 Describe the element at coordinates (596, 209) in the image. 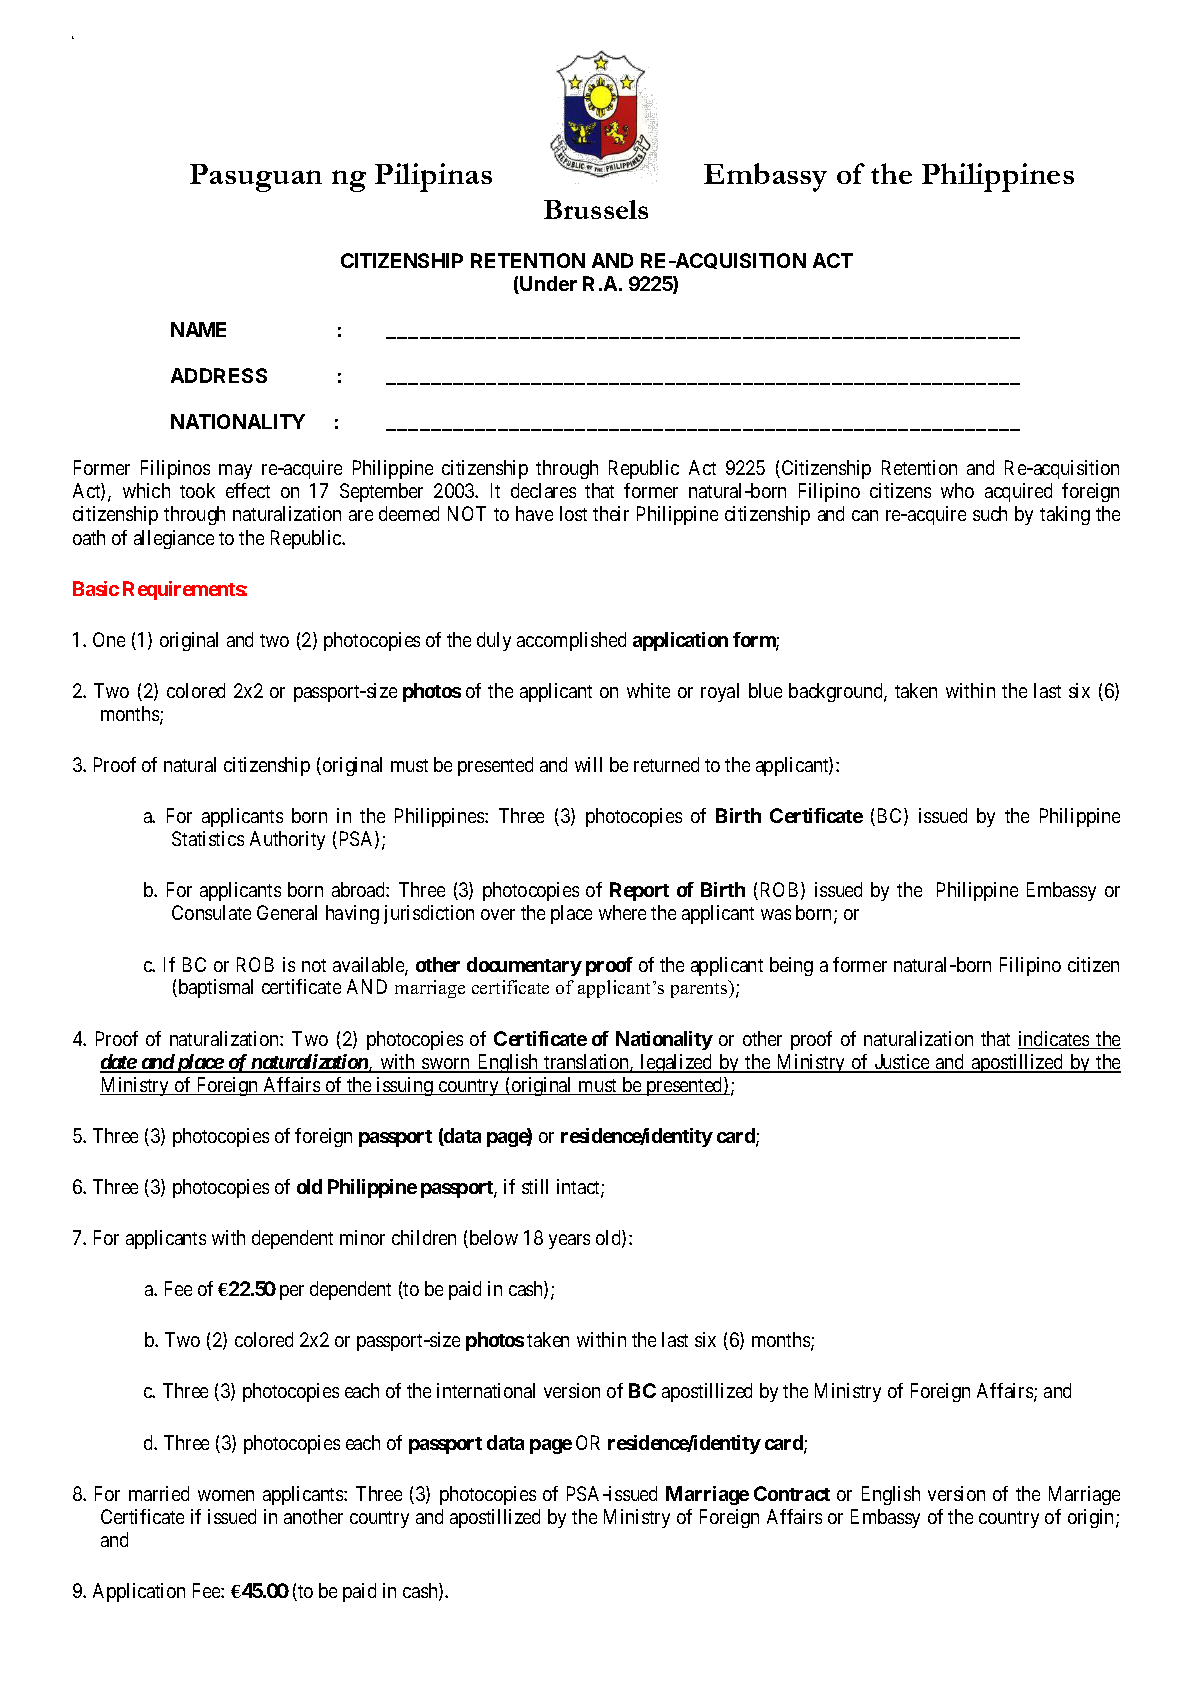

I see `Brussels` at that location.
